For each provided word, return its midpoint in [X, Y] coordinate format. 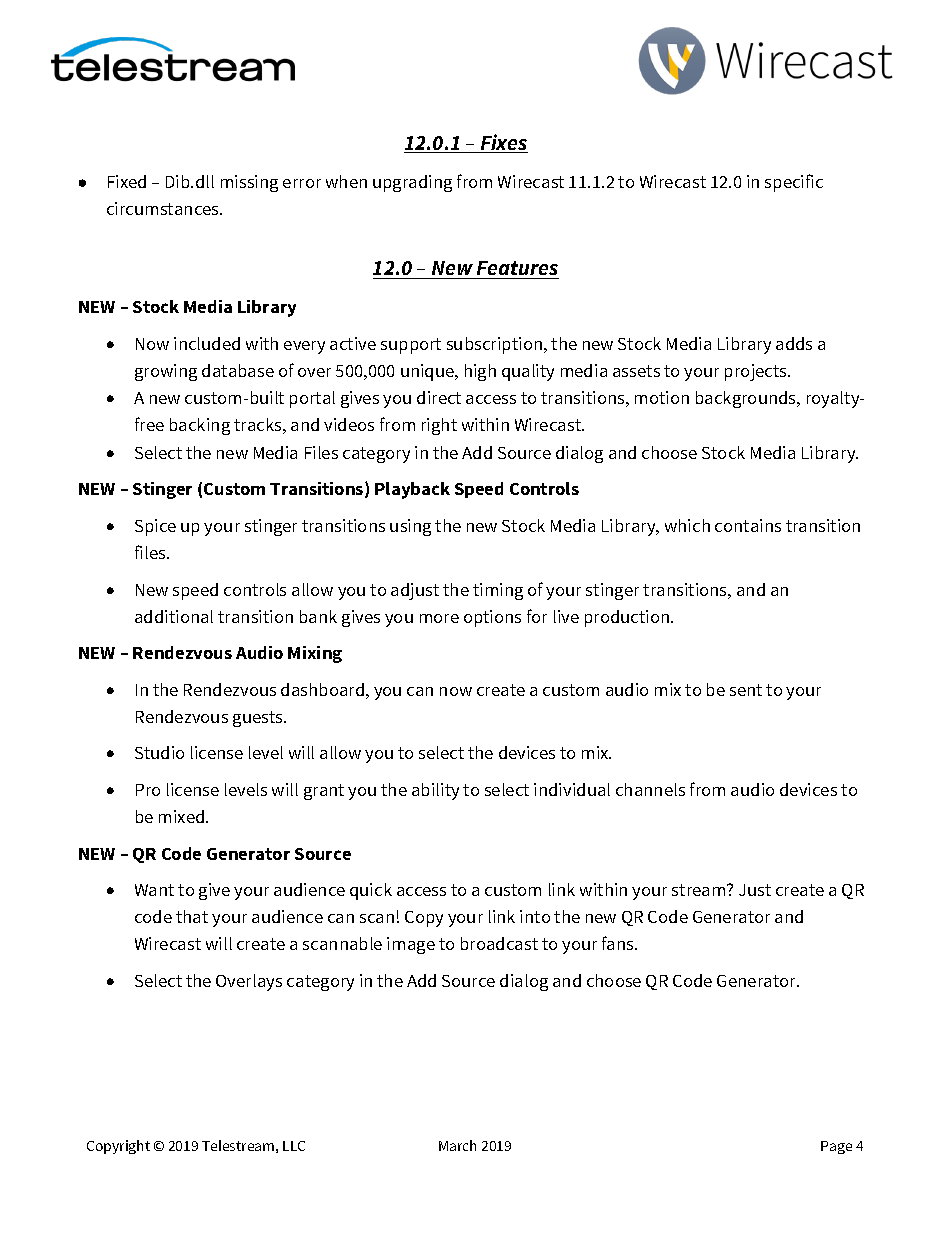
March [457, 1145]
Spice [155, 527]
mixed [183, 816]
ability [435, 791]
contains [748, 525]
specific [794, 183]
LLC [294, 1146]
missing [249, 183]
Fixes [503, 143]
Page [836, 1147]
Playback [412, 490]
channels [650, 789]
